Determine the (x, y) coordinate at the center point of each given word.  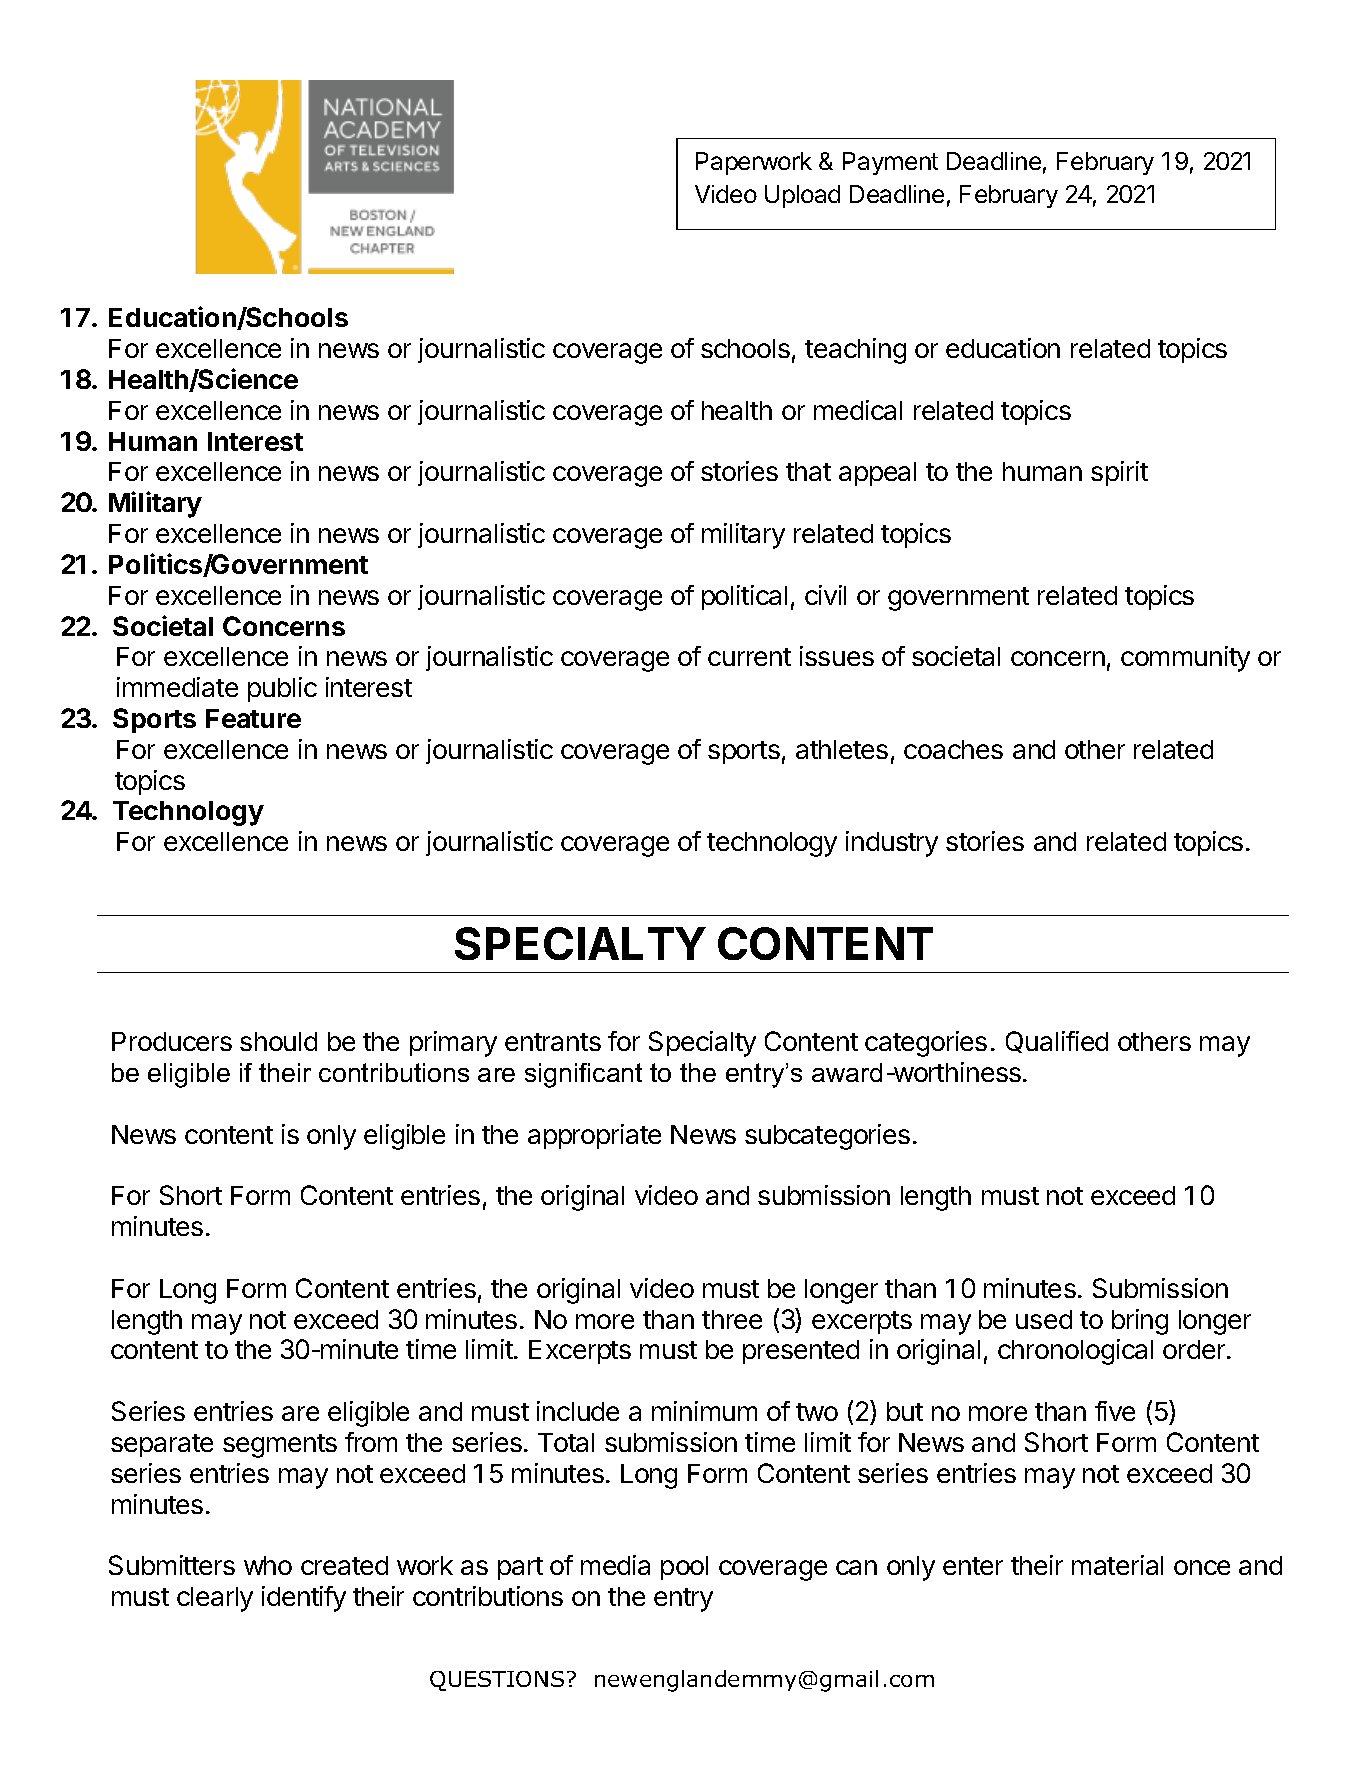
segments (280, 1446)
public (282, 689)
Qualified (1057, 1042)
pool (684, 1568)
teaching (855, 351)
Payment (890, 163)
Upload (802, 196)
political (744, 597)
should (278, 1041)
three (732, 1319)
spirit (1119, 473)
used (1044, 1319)
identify (304, 1599)
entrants (553, 1042)
